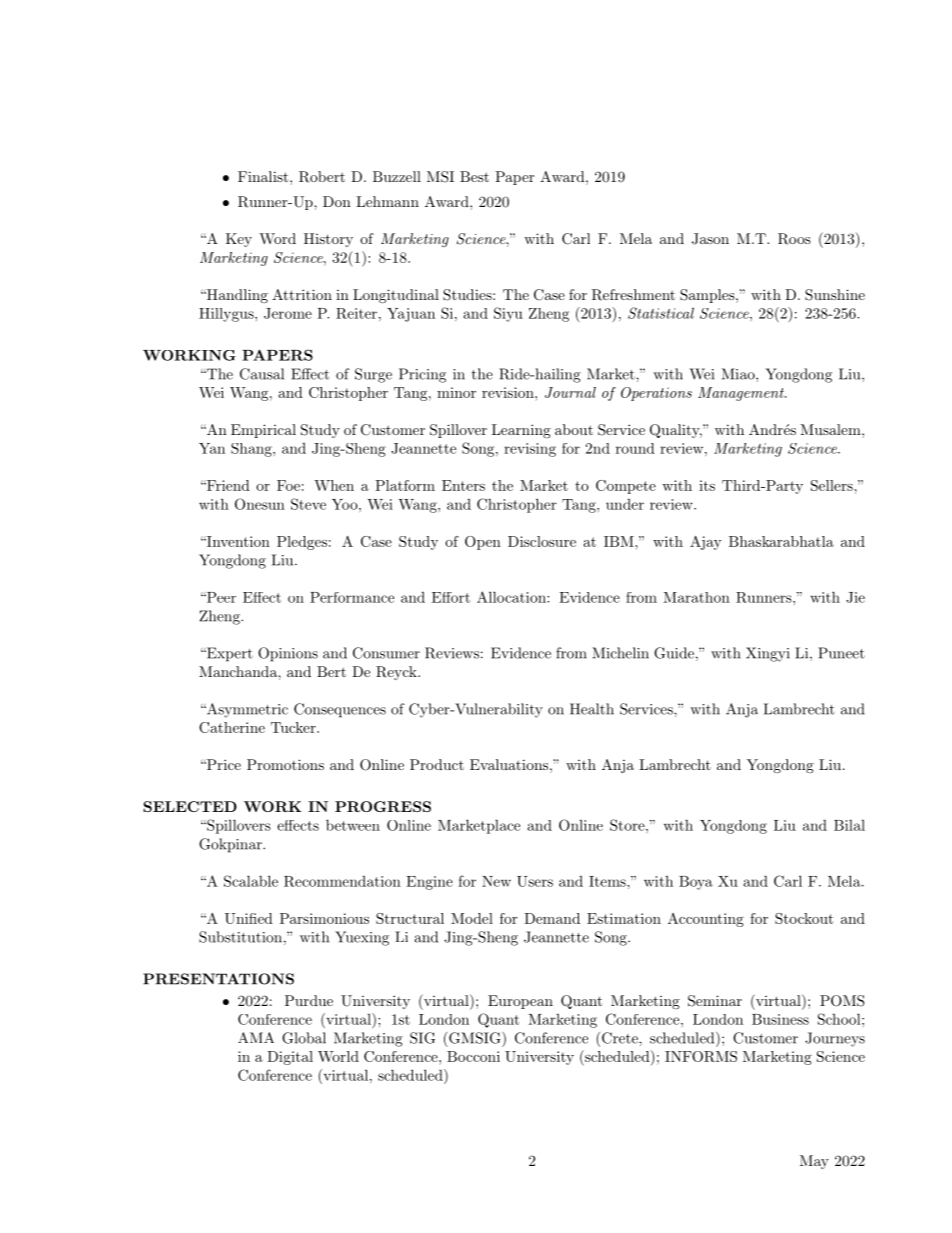  What do you see at coordinates (619, 1039) in the document?
I see `Crete` at bounding box center [619, 1039].
